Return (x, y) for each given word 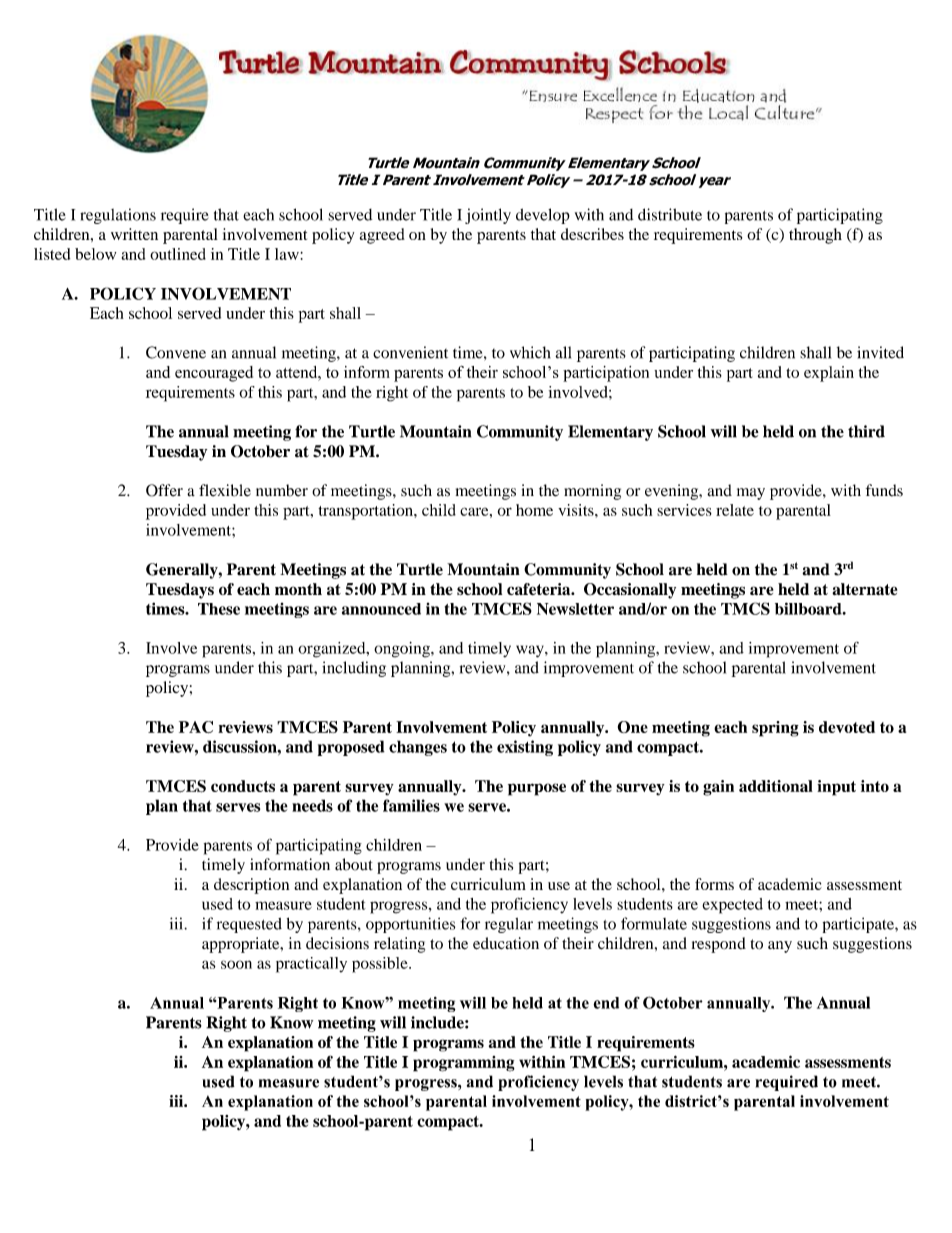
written (134, 234)
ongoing (403, 650)
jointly (488, 216)
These (219, 609)
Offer (164, 490)
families (411, 805)
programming (464, 1064)
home (534, 510)
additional (776, 786)
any (780, 947)
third (866, 431)
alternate (864, 589)
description (251, 886)
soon (236, 964)
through (815, 236)
